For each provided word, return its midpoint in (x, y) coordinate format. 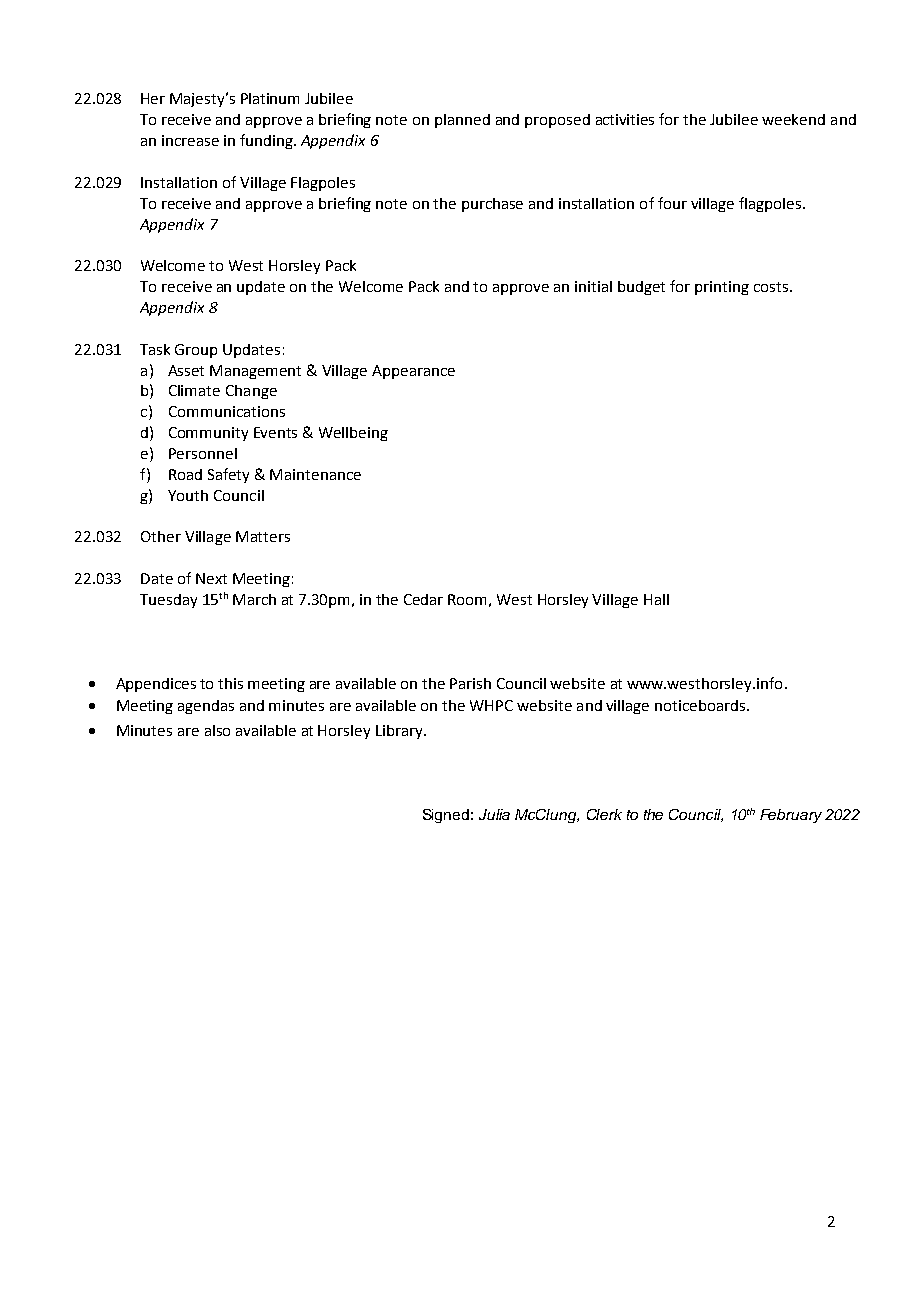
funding (267, 141)
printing (722, 288)
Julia (494, 814)
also (217, 730)
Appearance (413, 372)
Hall (656, 599)
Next (211, 578)
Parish (470, 683)
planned (462, 121)
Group (196, 351)
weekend (793, 119)
